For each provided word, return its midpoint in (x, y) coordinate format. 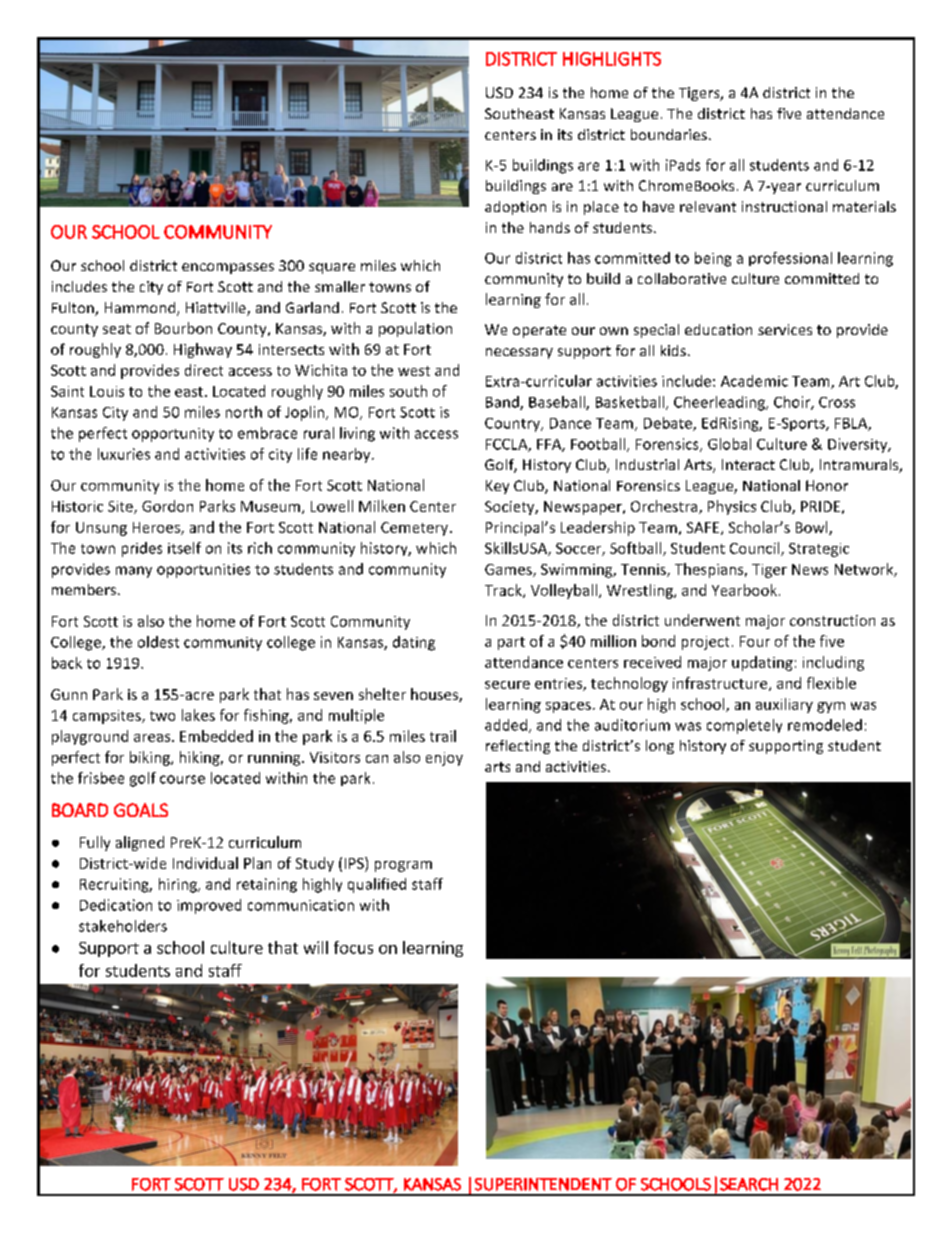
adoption (515, 208)
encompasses (228, 268)
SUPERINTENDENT (543, 1184)
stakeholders (123, 926)
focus (353, 947)
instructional (784, 206)
